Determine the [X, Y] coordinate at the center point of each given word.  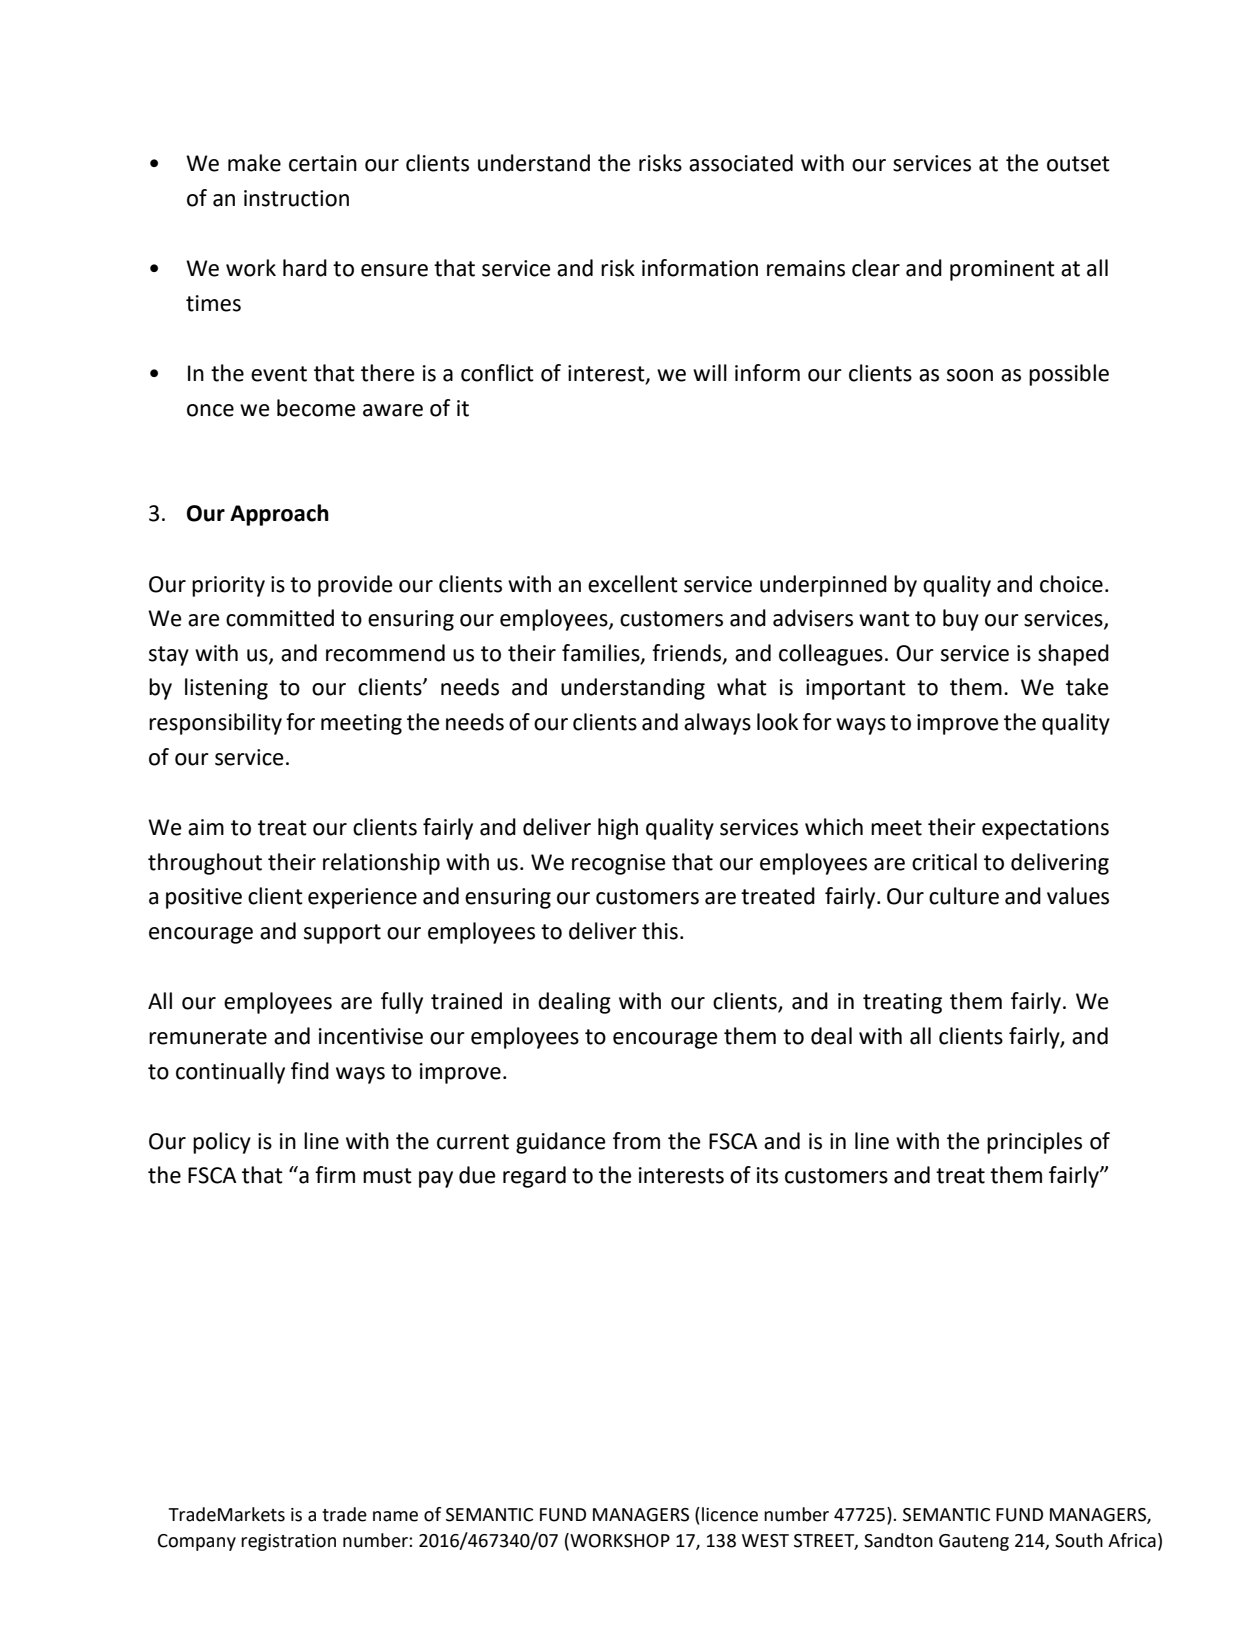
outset [1078, 164]
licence [730, 1514]
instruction [296, 198]
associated [741, 163]
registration [288, 1542]
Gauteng [974, 1542]
